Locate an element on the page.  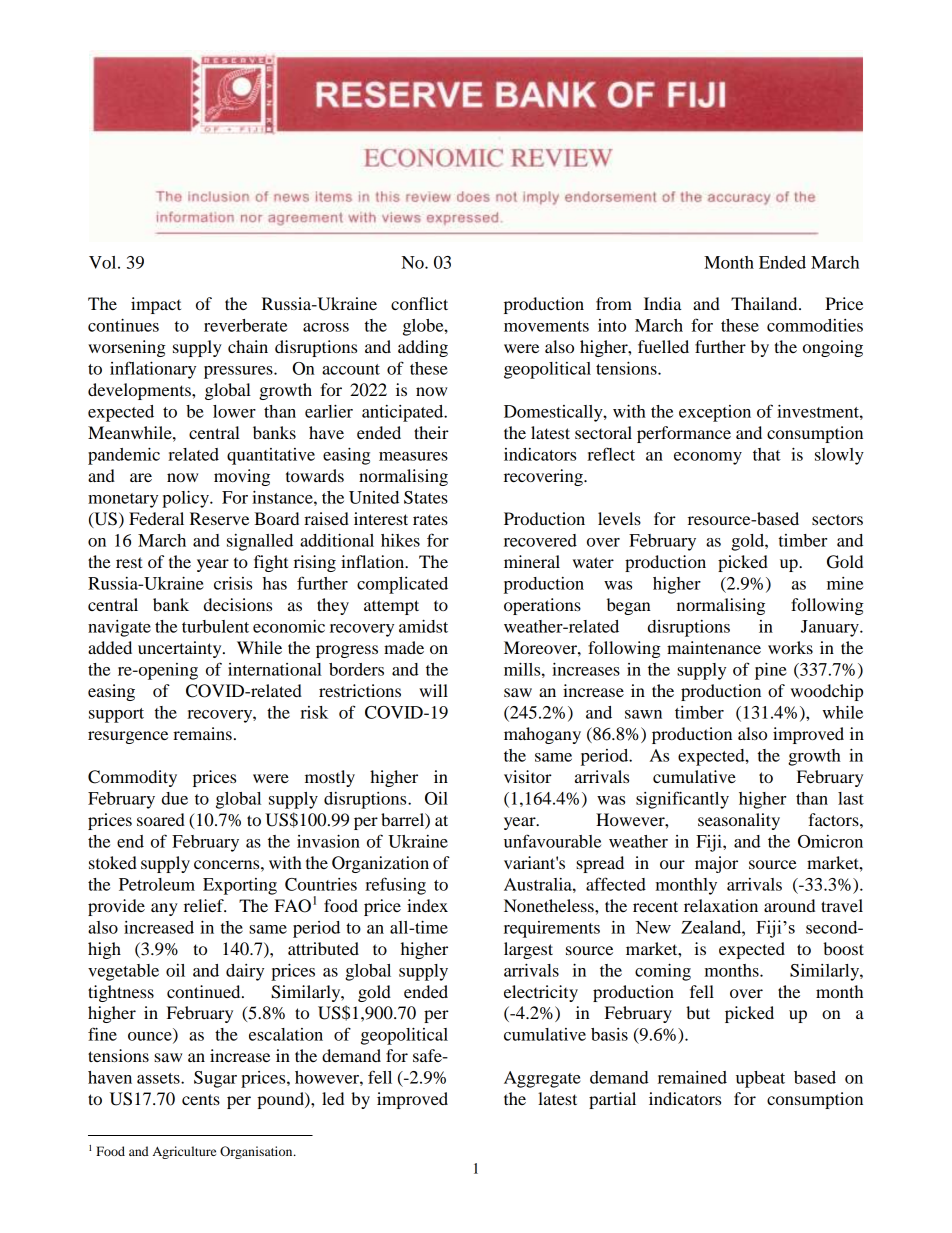
Aggregate is located at coordinates (542, 1079).
